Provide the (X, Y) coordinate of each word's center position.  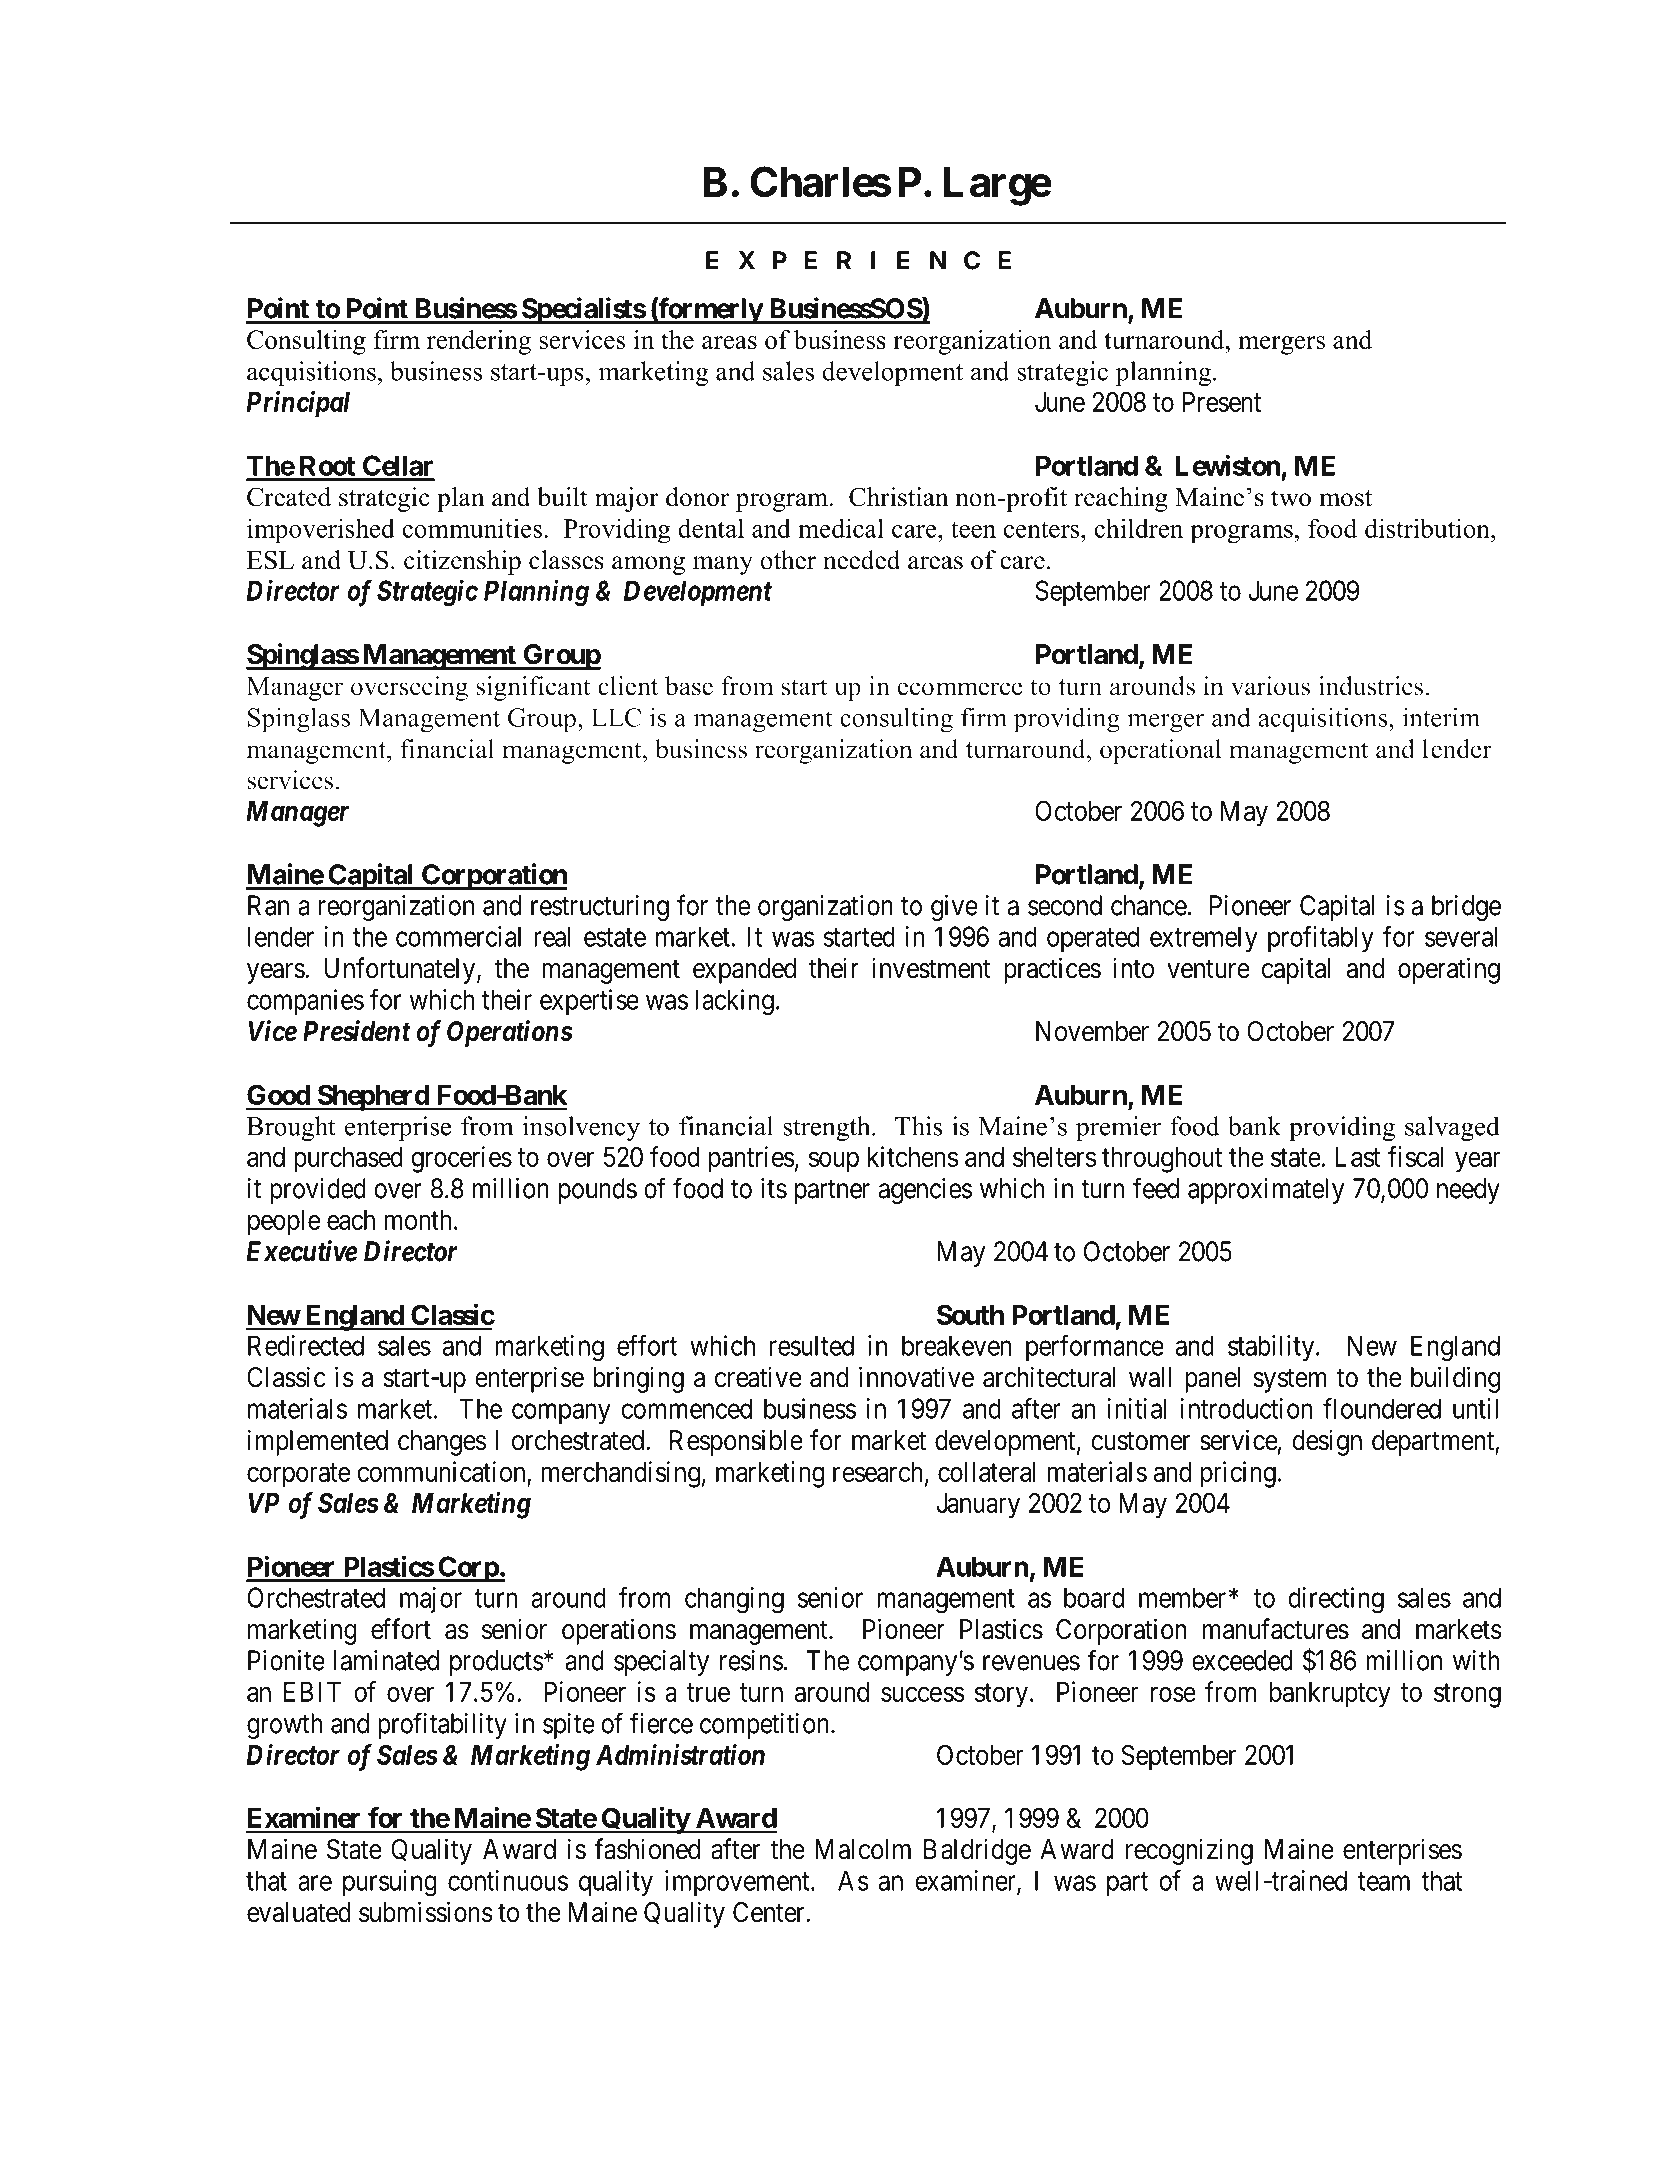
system (1290, 1381)
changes (442, 1443)
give (954, 908)
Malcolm (863, 1849)
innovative (916, 1377)
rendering (479, 342)
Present (1222, 402)
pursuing (390, 1883)
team (1384, 1881)
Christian (899, 497)
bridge (1466, 908)
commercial (458, 936)
